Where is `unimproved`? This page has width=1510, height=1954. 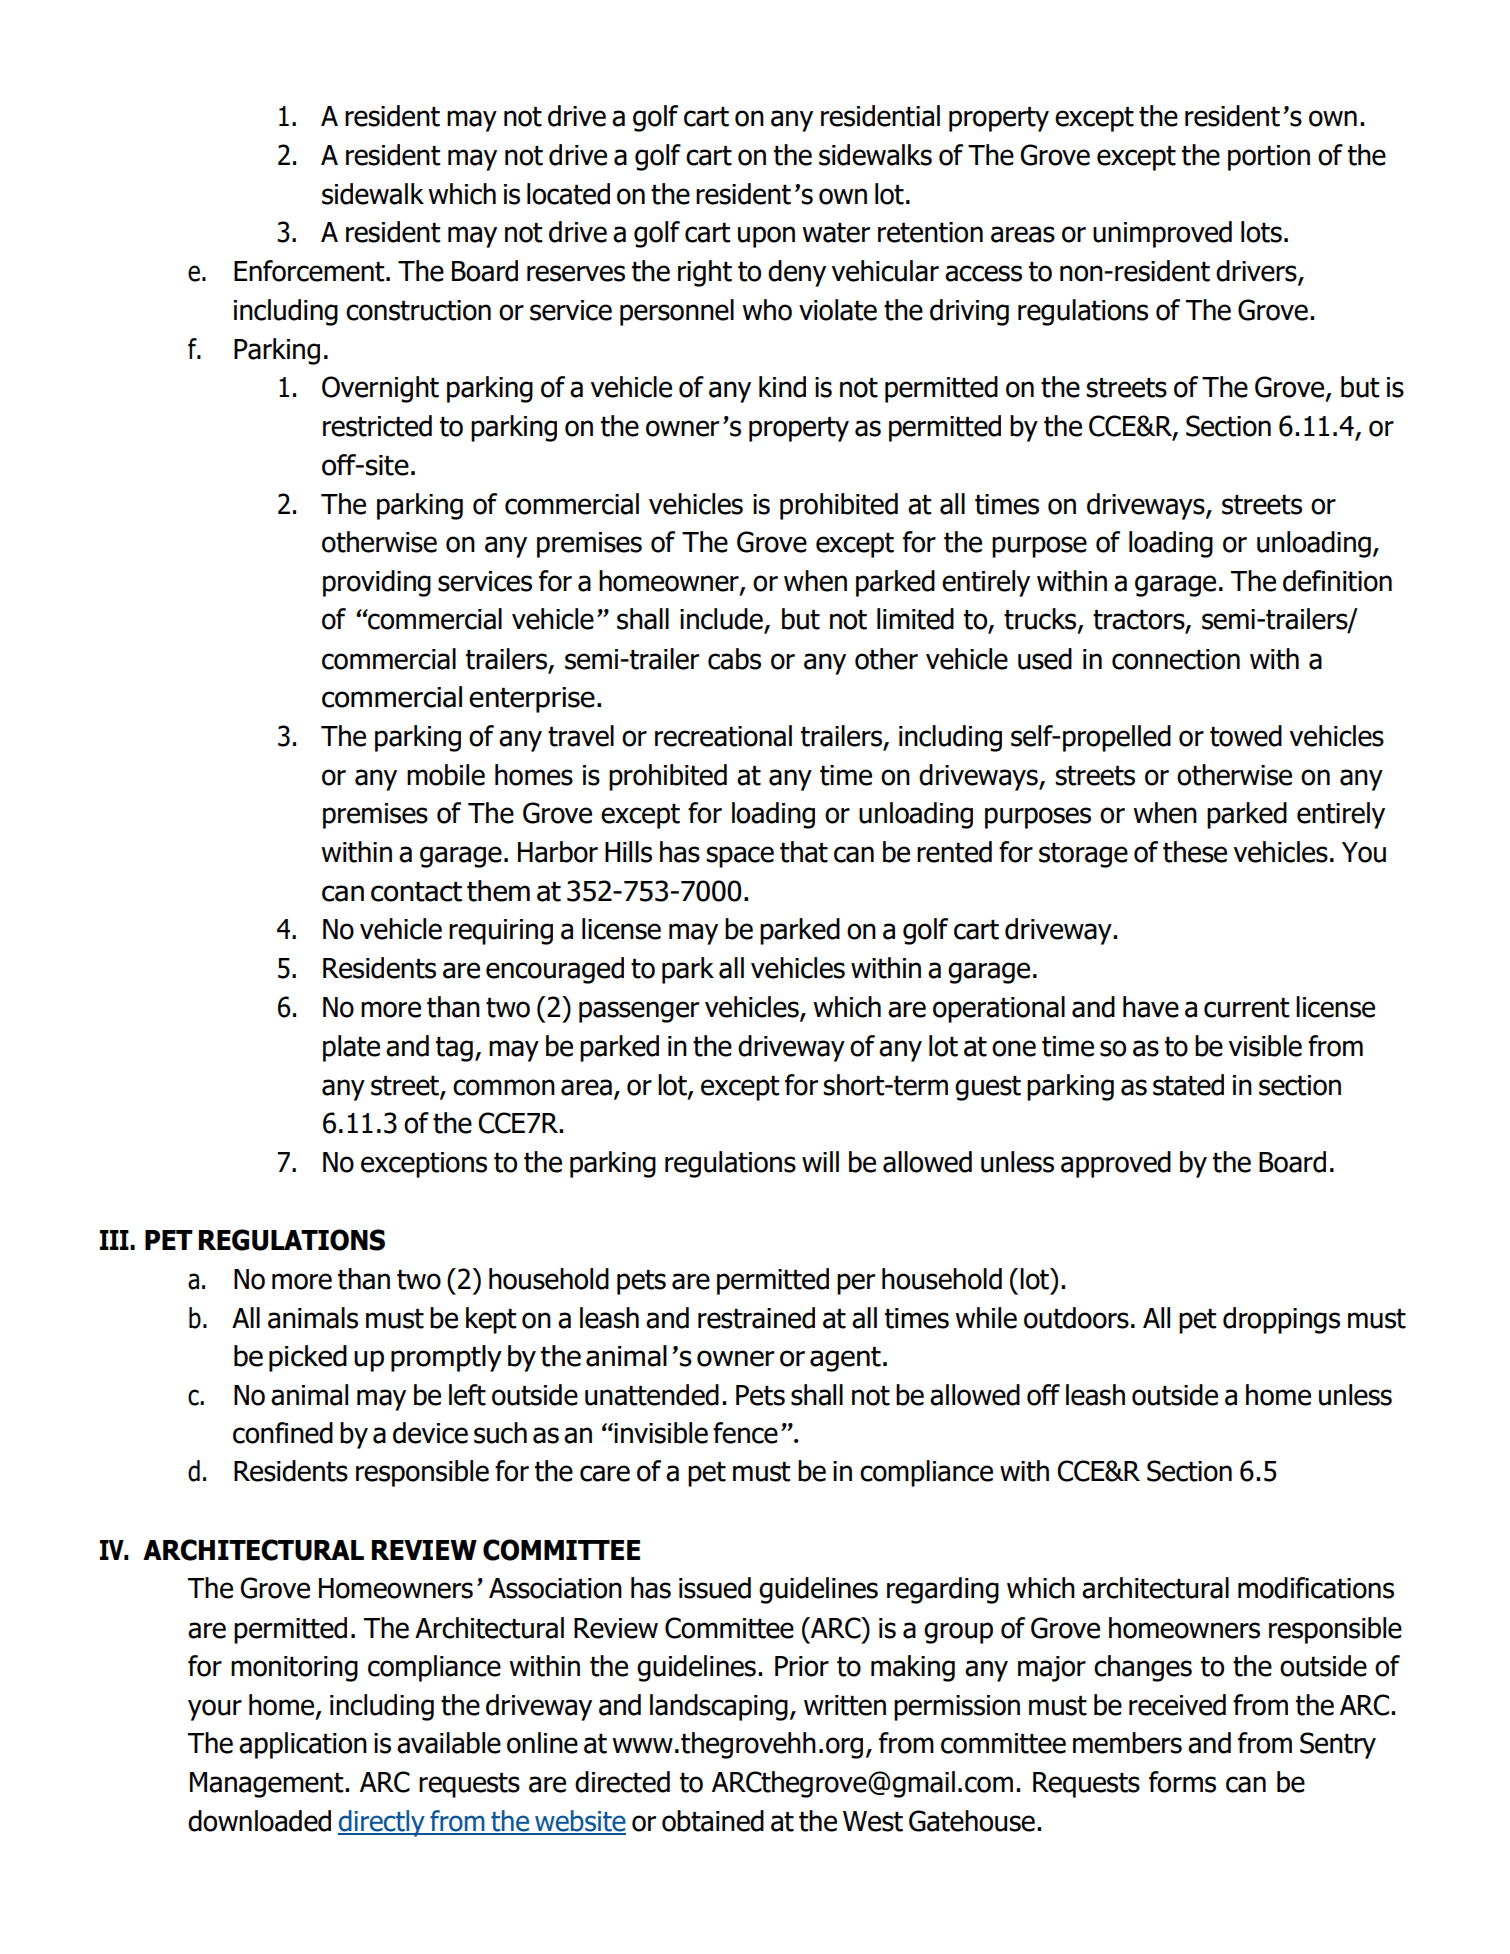
unimproved is located at coordinates (1162, 234).
